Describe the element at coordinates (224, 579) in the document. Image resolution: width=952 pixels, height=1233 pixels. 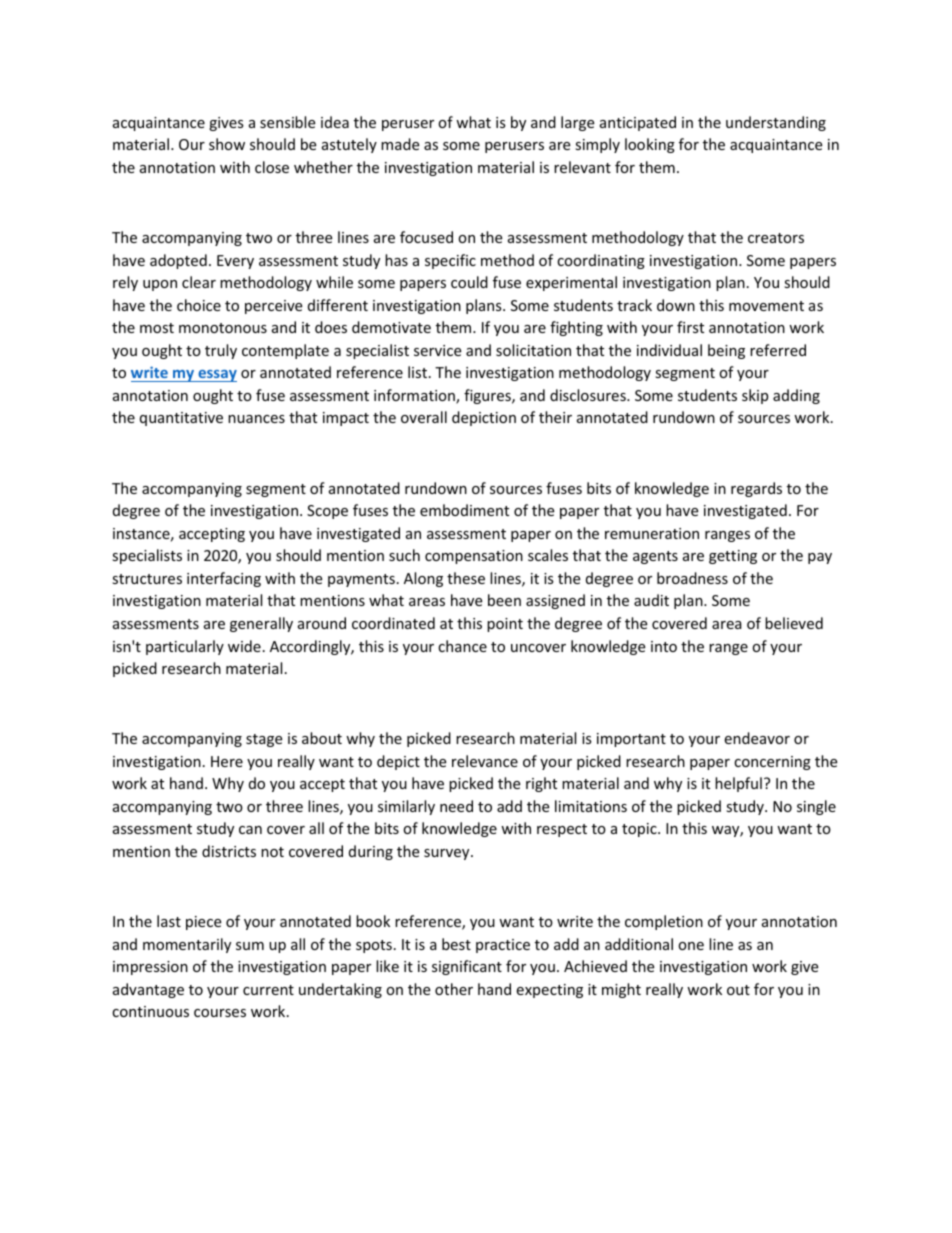
I see `interfacing` at that location.
